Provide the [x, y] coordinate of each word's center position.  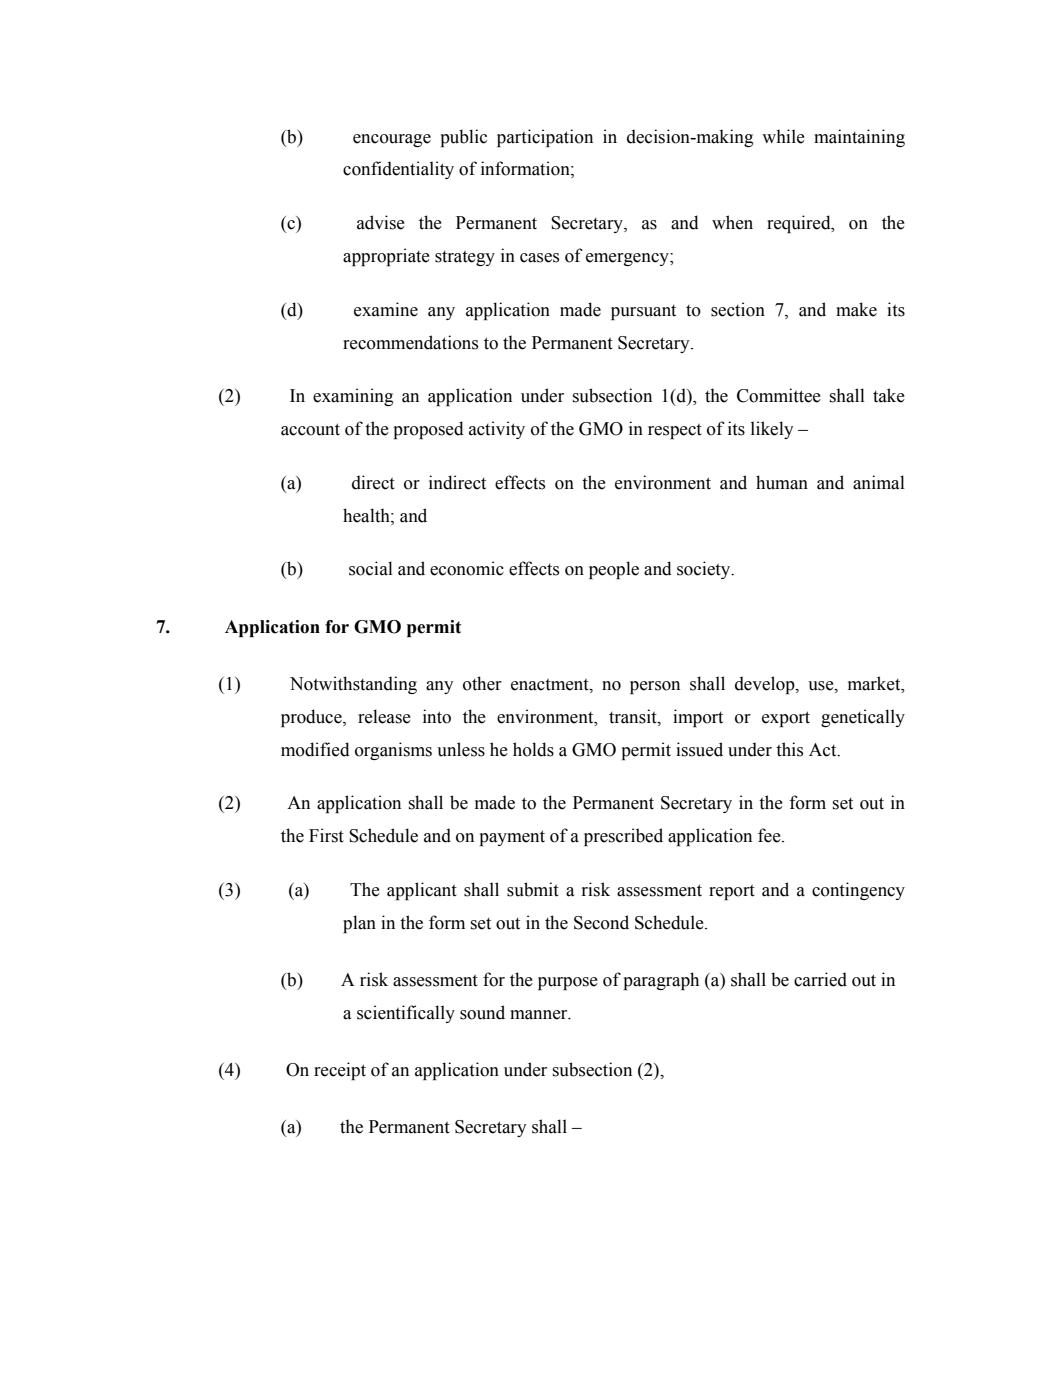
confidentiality [398, 170]
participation [545, 138]
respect [675, 431]
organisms [393, 751]
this [789, 749]
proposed [429, 430]
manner [540, 1015]
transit [634, 716]
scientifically [406, 1014]
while [783, 136]
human [782, 482]
